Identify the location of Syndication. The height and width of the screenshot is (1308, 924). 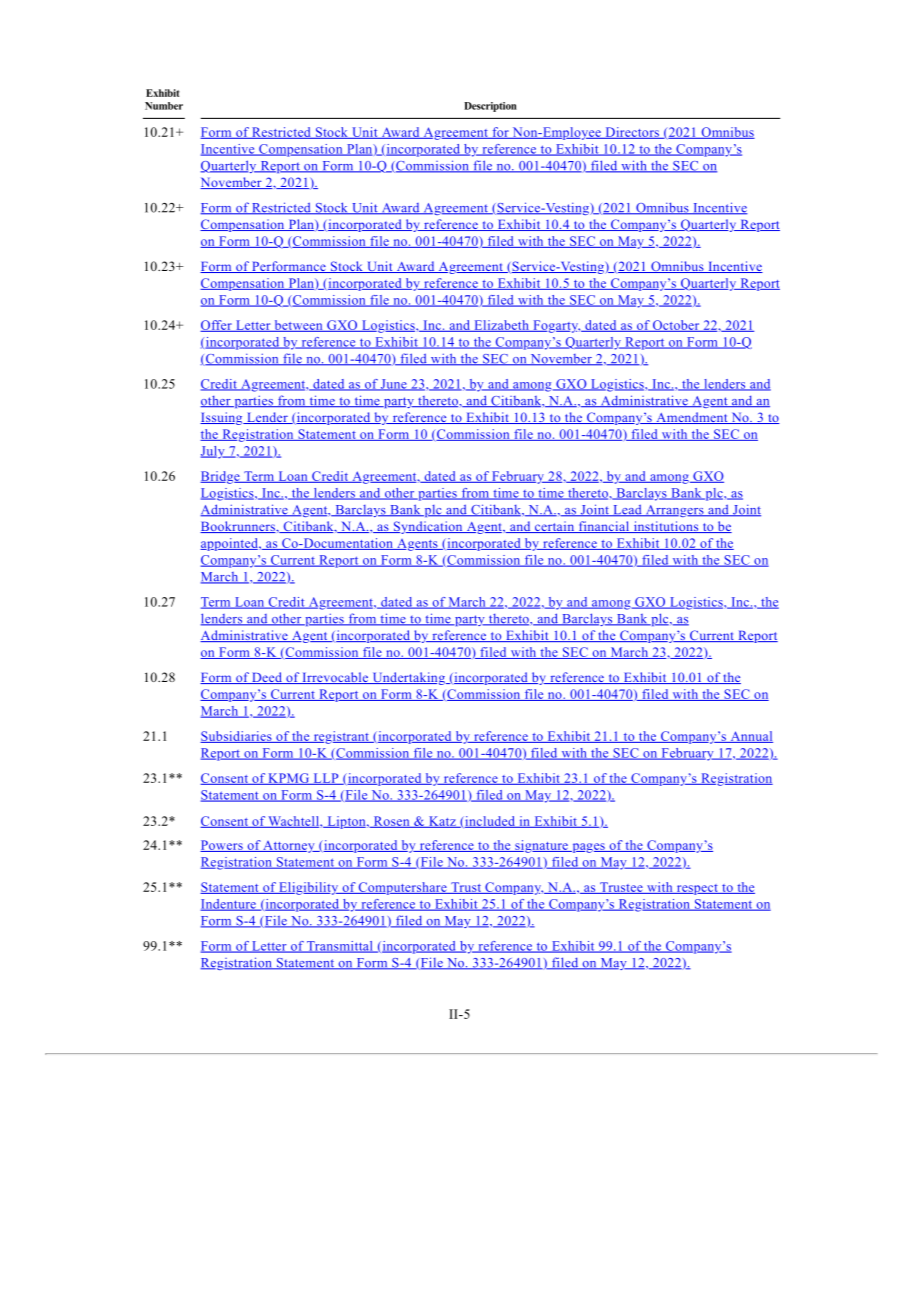
(428, 527).
